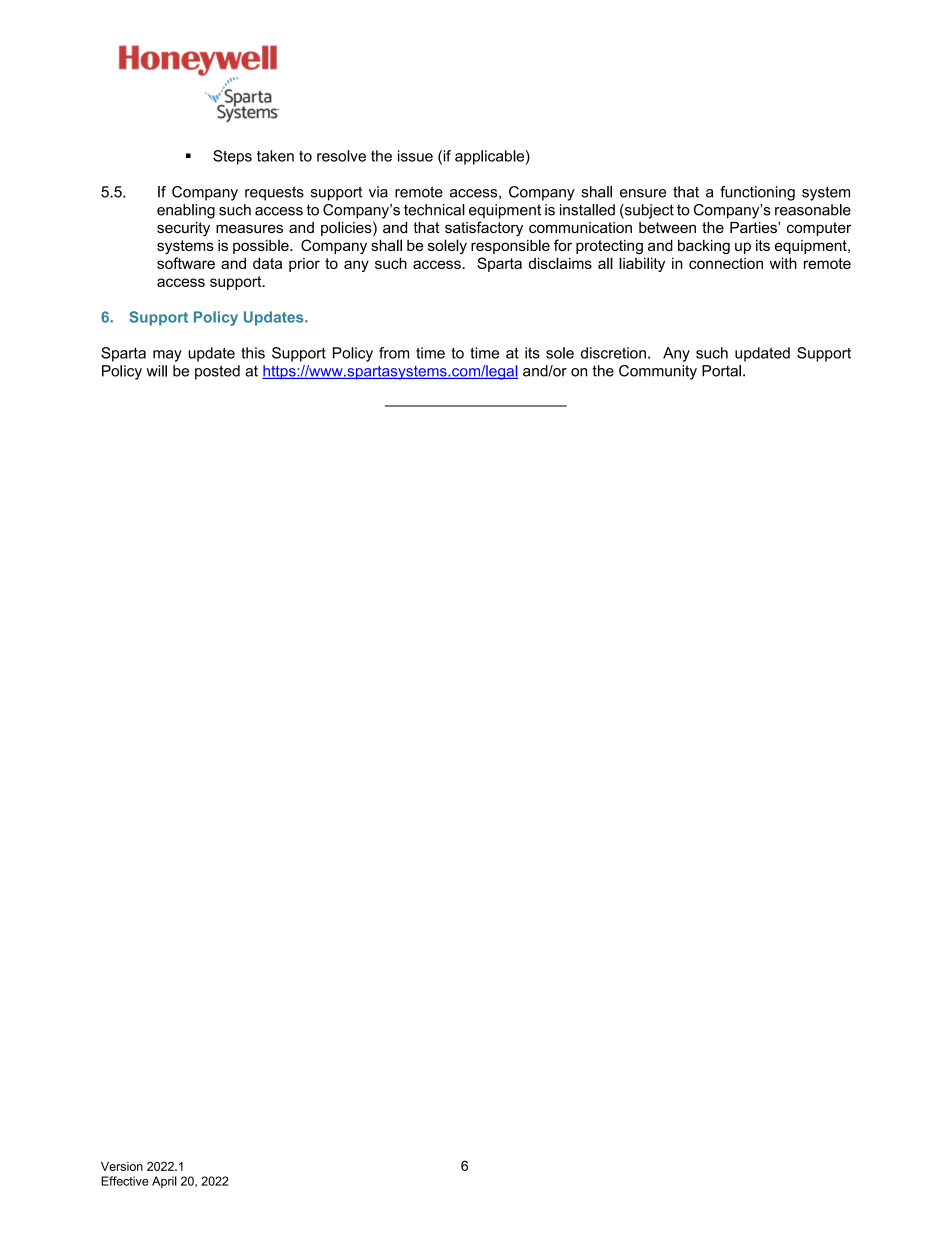  What do you see at coordinates (217, 372) in the screenshot?
I see `posted` at bounding box center [217, 372].
